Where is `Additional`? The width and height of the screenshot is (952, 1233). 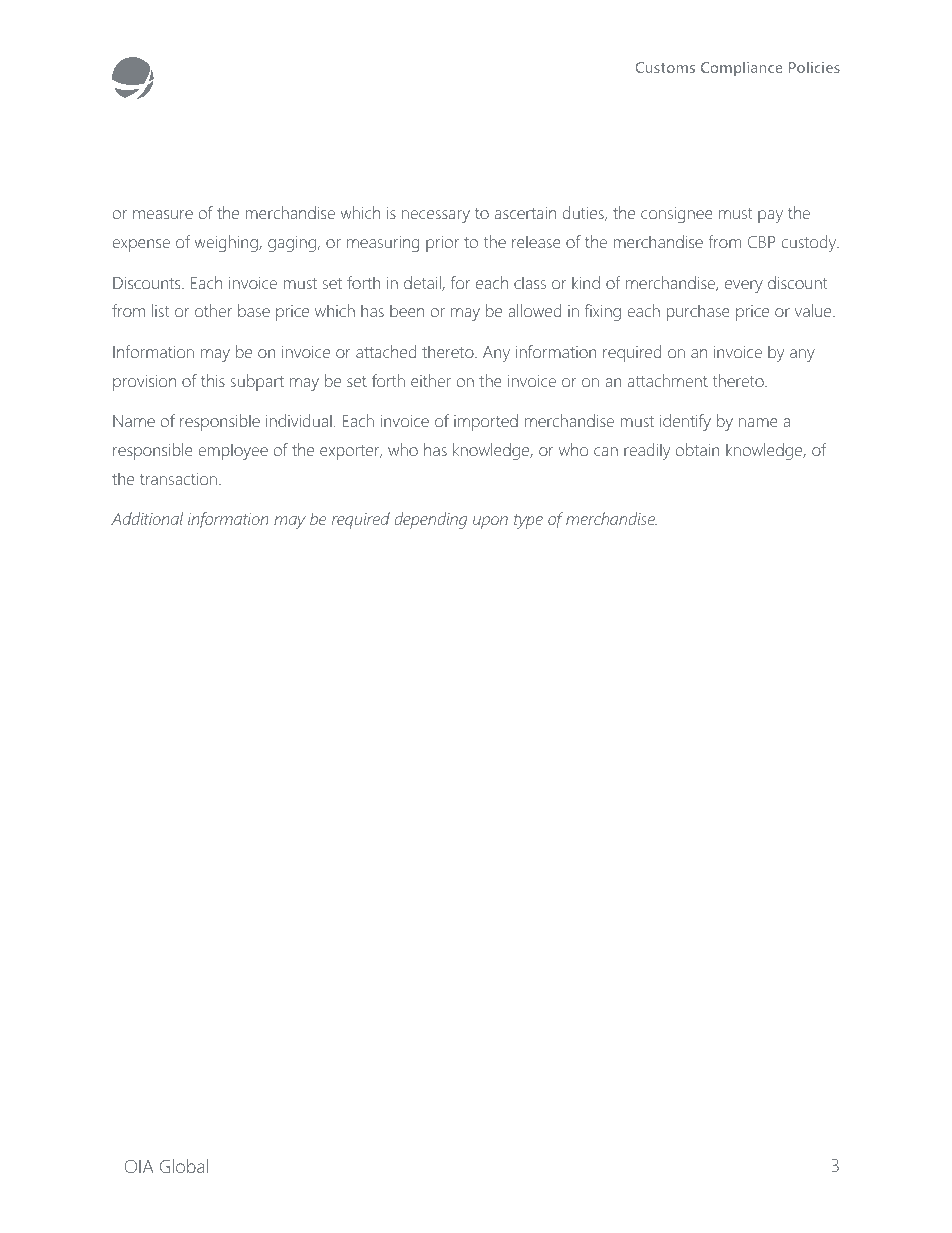
Additional is located at coordinates (147, 518).
